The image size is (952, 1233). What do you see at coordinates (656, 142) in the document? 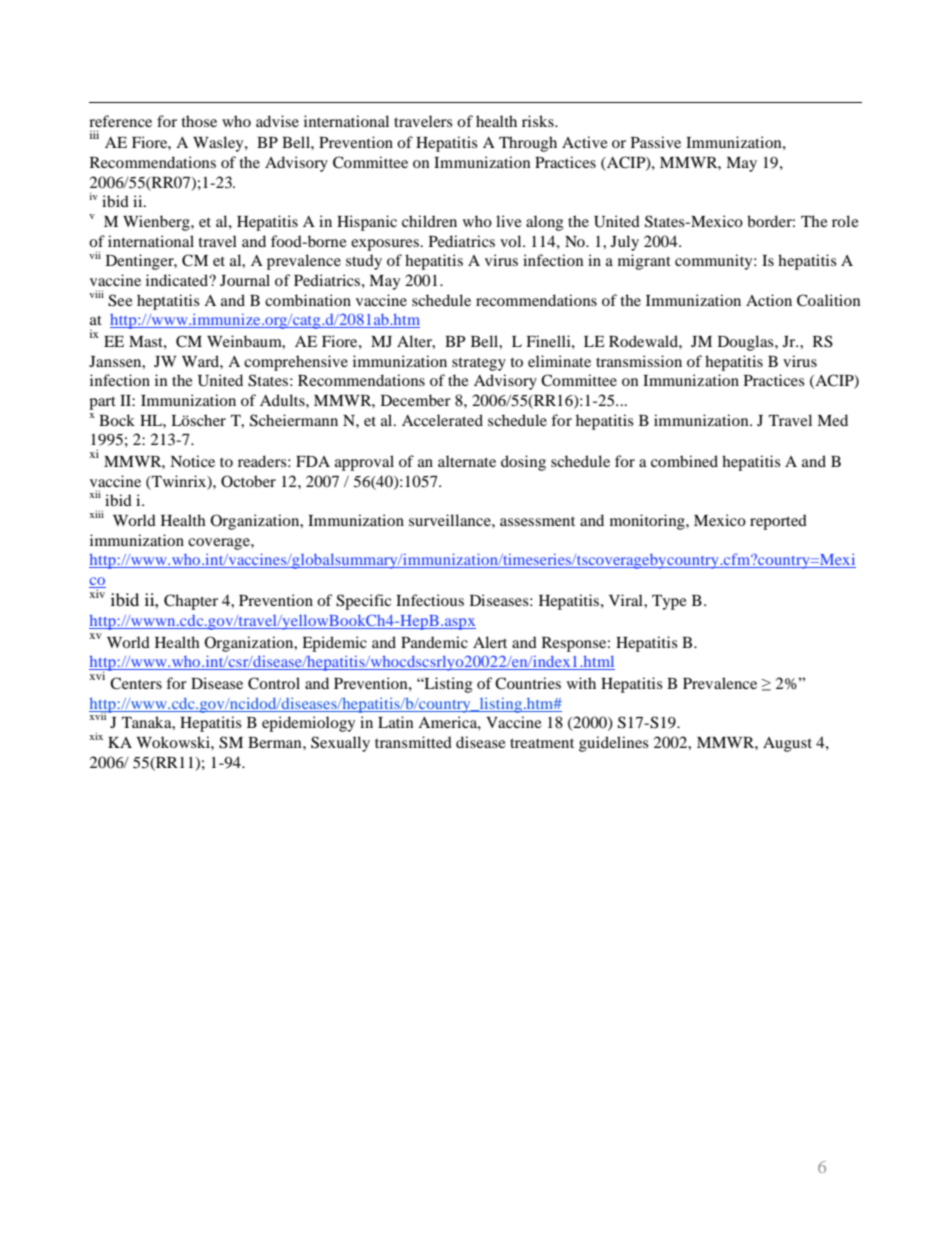
I see `Passive` at bounding box center [656, 142].
